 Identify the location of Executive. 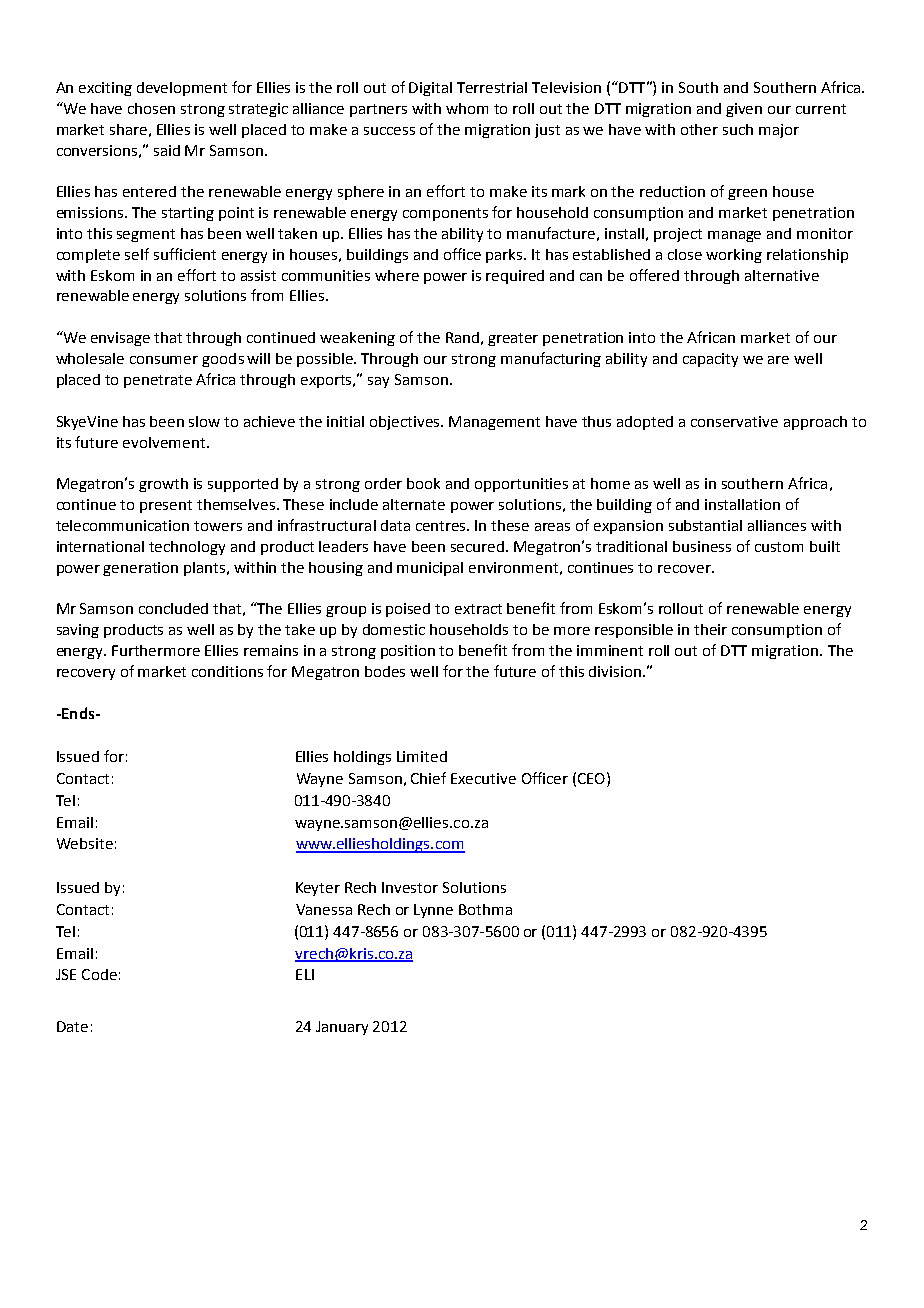
(483, 778).
